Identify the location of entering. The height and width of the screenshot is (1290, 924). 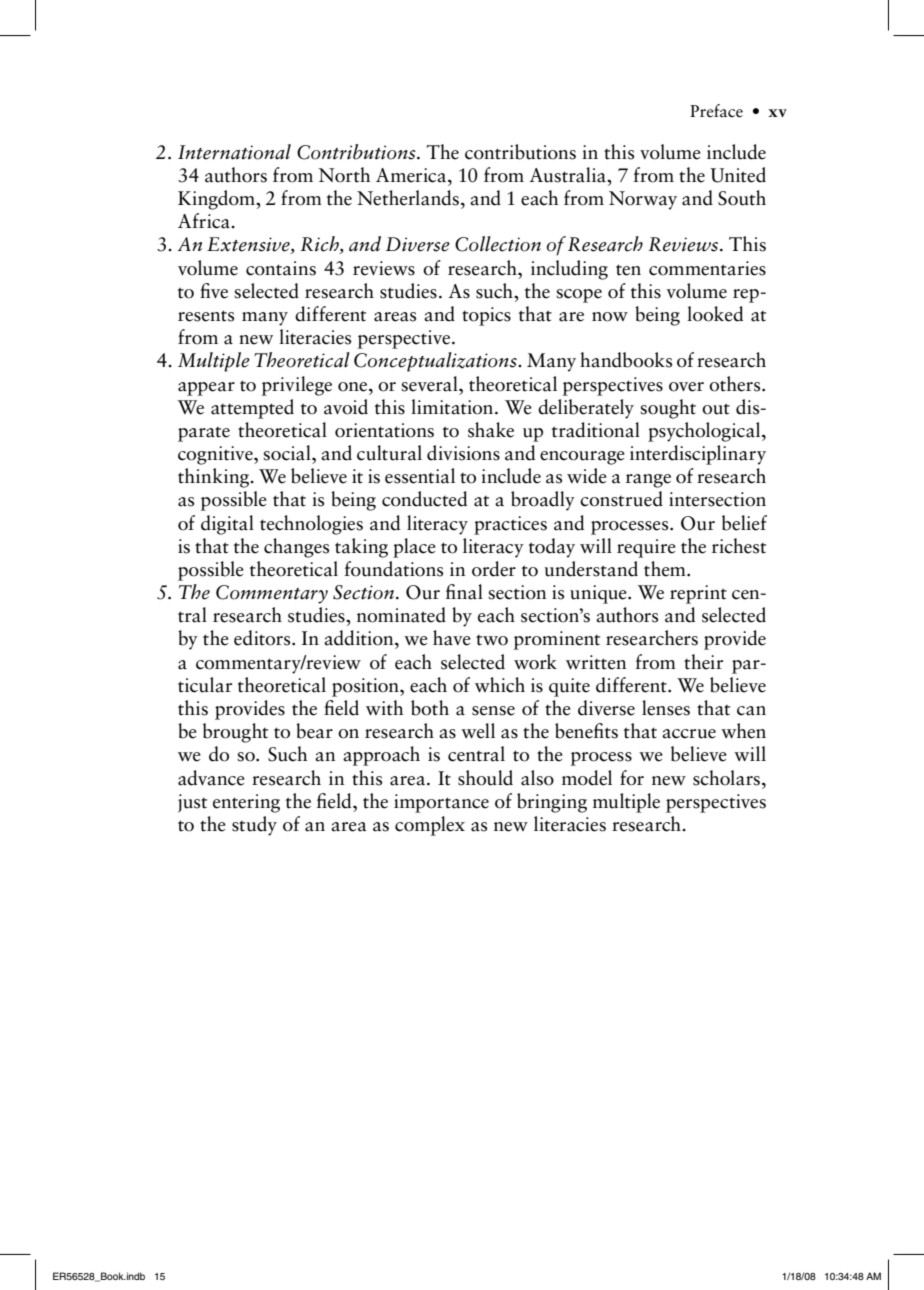
(246, 803).
